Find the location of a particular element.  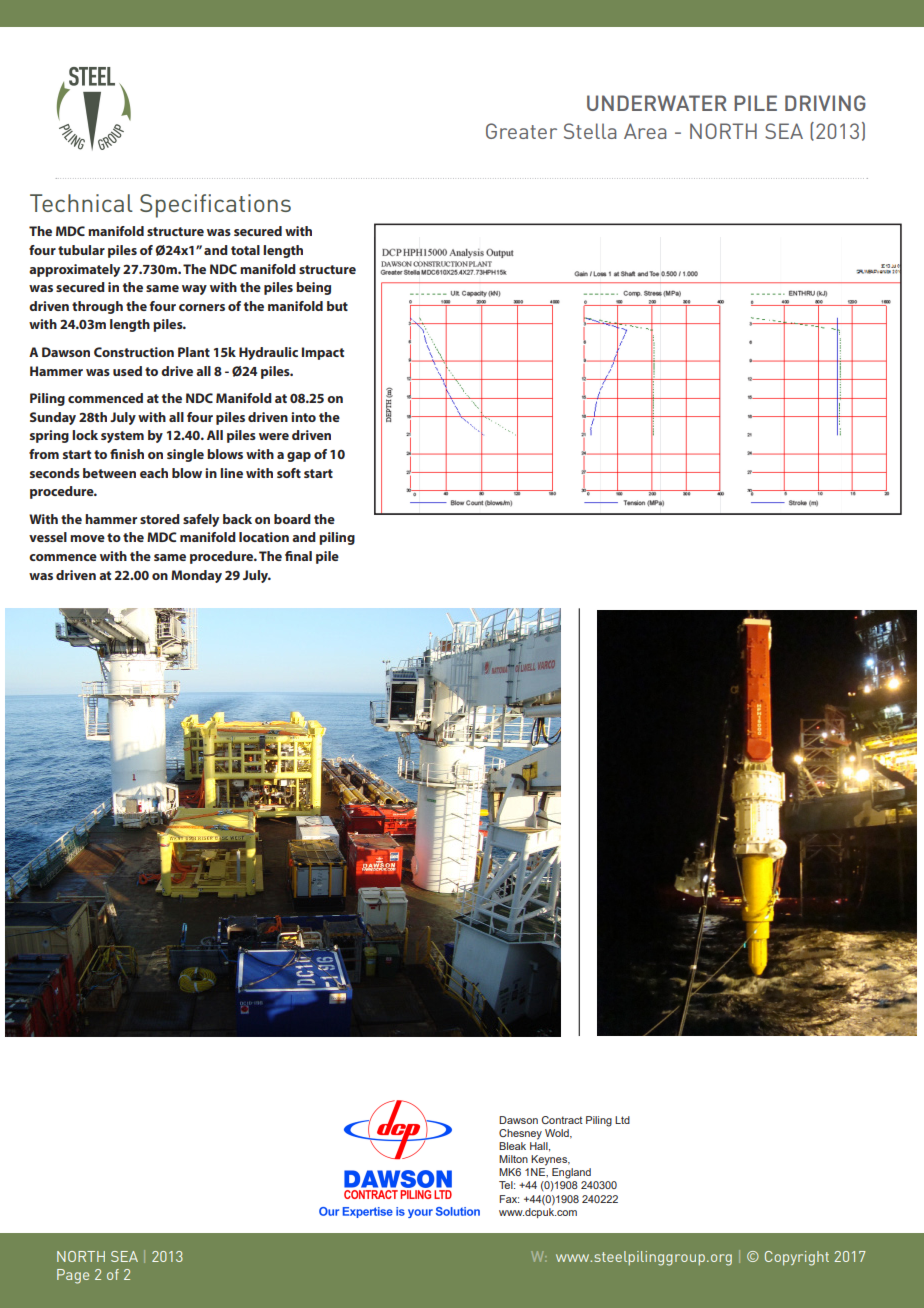

Monday is located at coordinates (196, 576).
